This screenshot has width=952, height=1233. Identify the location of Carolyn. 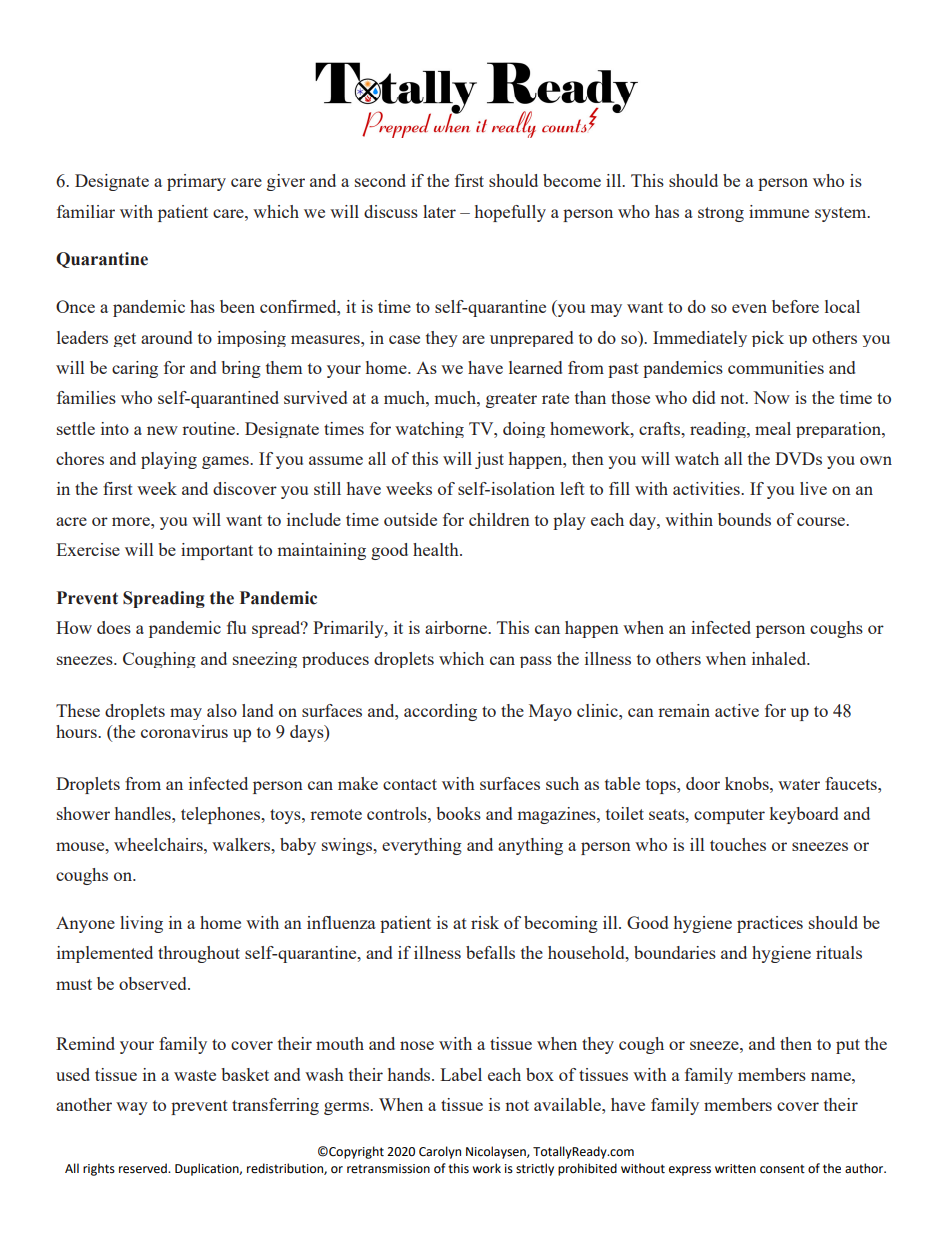
(440, 1152).
